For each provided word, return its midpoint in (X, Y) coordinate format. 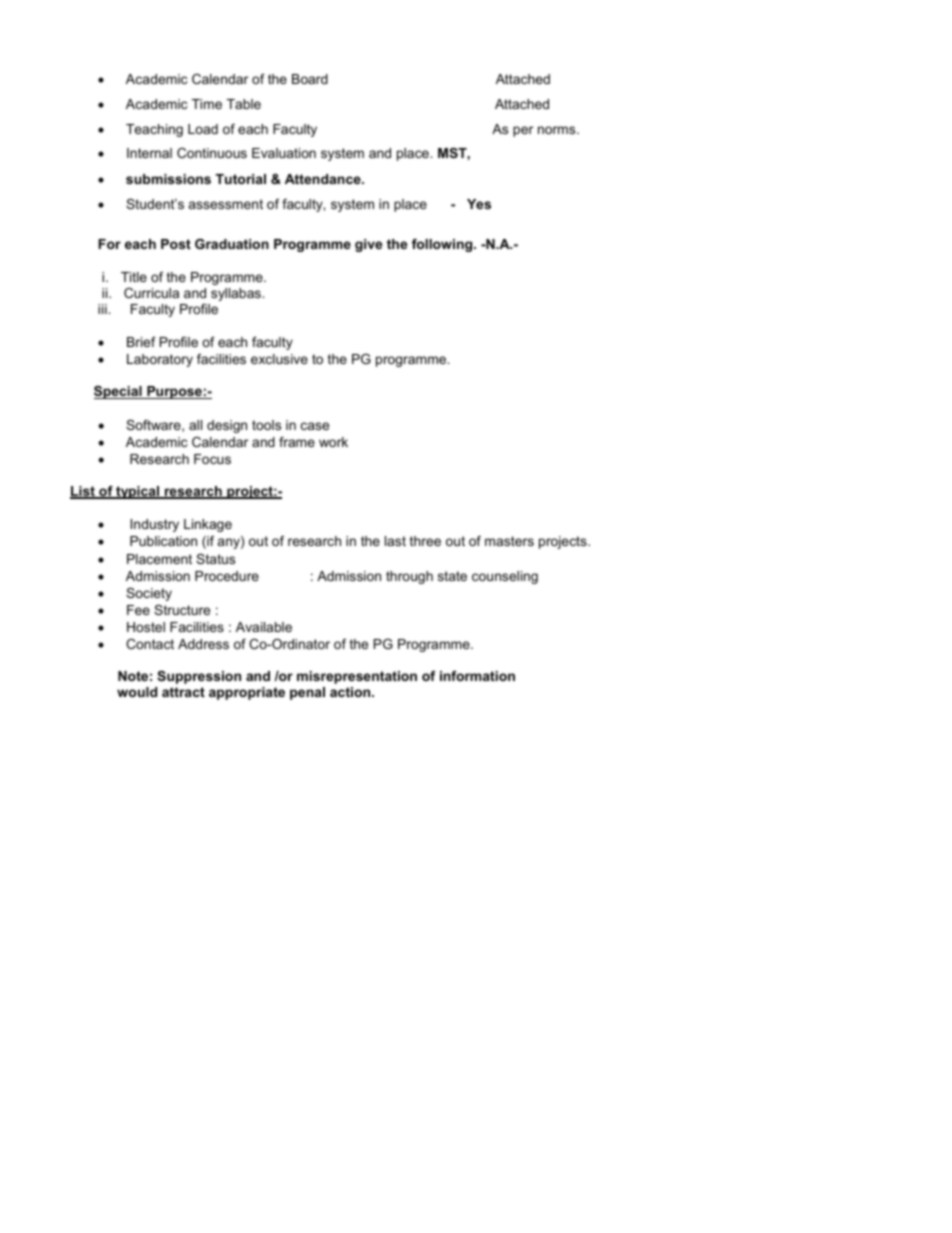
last (395, 541)
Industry (155, 525)
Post (176, 244)
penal (307, 693)
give (368, 245)
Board (310, 79)
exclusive (279, 359)
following (443, 245)
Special (119, 392)
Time (207, 104)
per (523, 131)
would (137, 692)
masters (509, 541)
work (333, 442)
